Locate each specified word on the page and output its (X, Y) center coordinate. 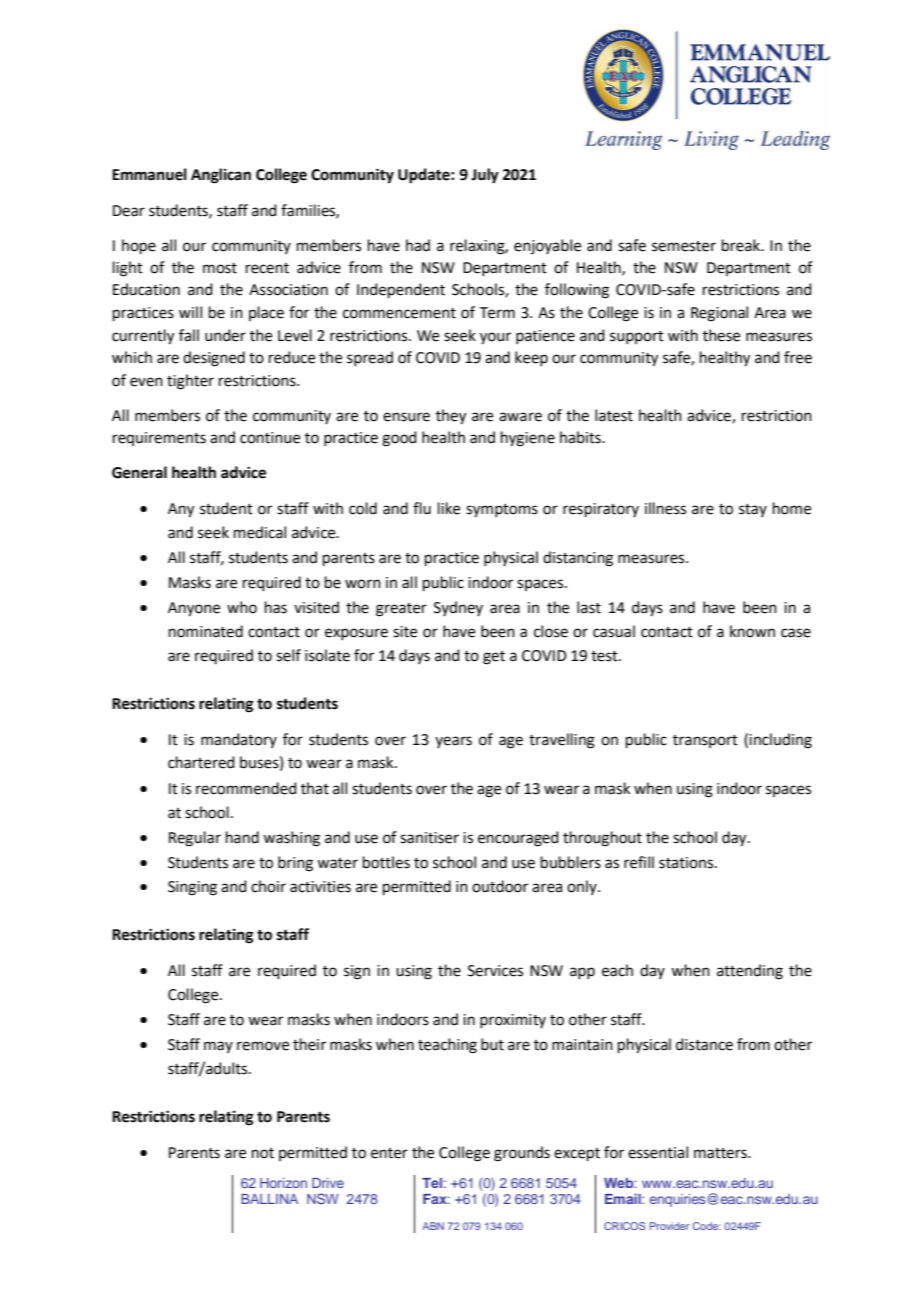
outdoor (500, 886)
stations (687, 863)
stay (753, 510)
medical (260, 532)
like (449, 508)
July (485, 176)
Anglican (221, 176)
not (263, 1153)
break (742, 245)
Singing (192, 888)
